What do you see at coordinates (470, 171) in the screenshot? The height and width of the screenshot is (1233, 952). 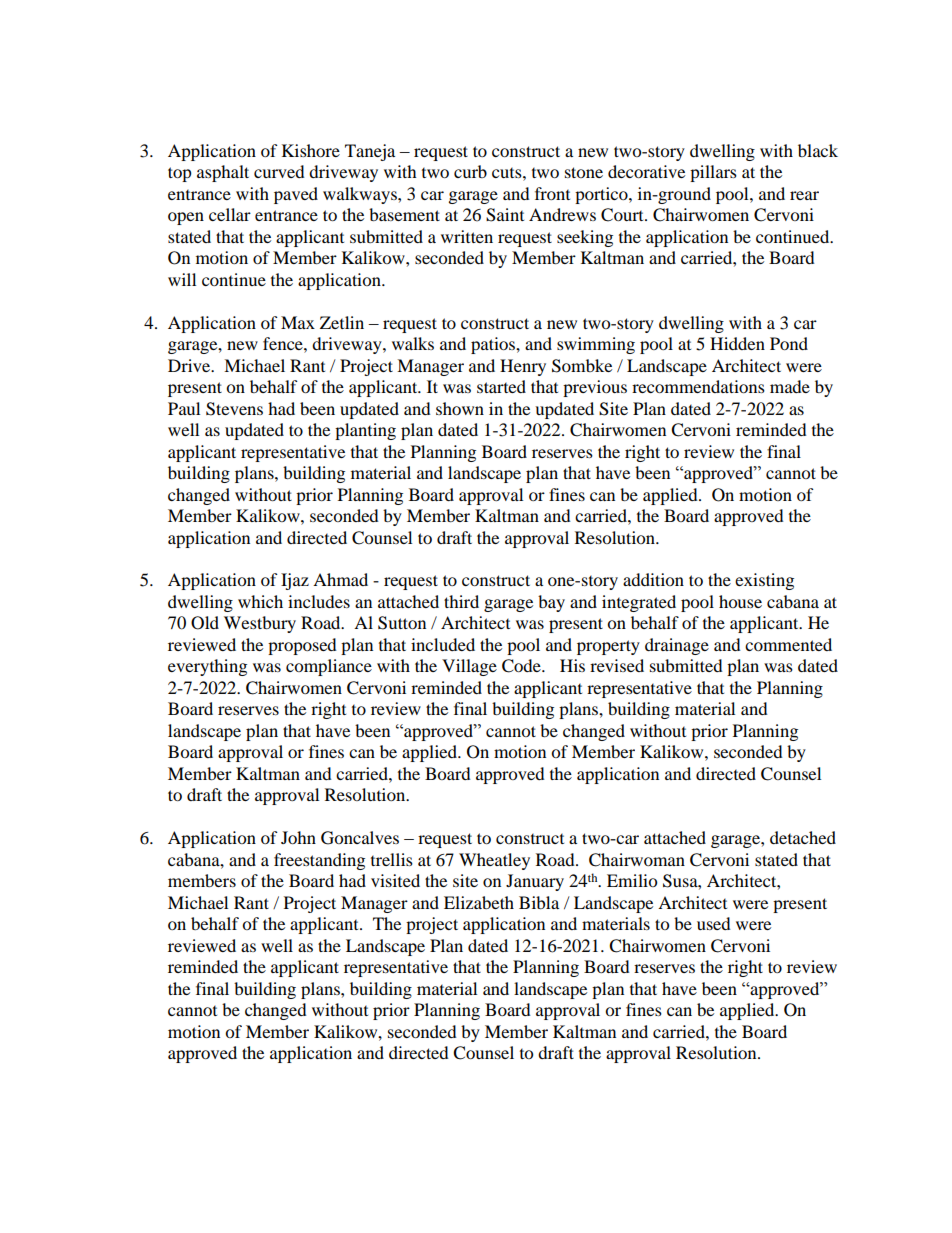 I see `curb` at bounding box center [470, 171].
